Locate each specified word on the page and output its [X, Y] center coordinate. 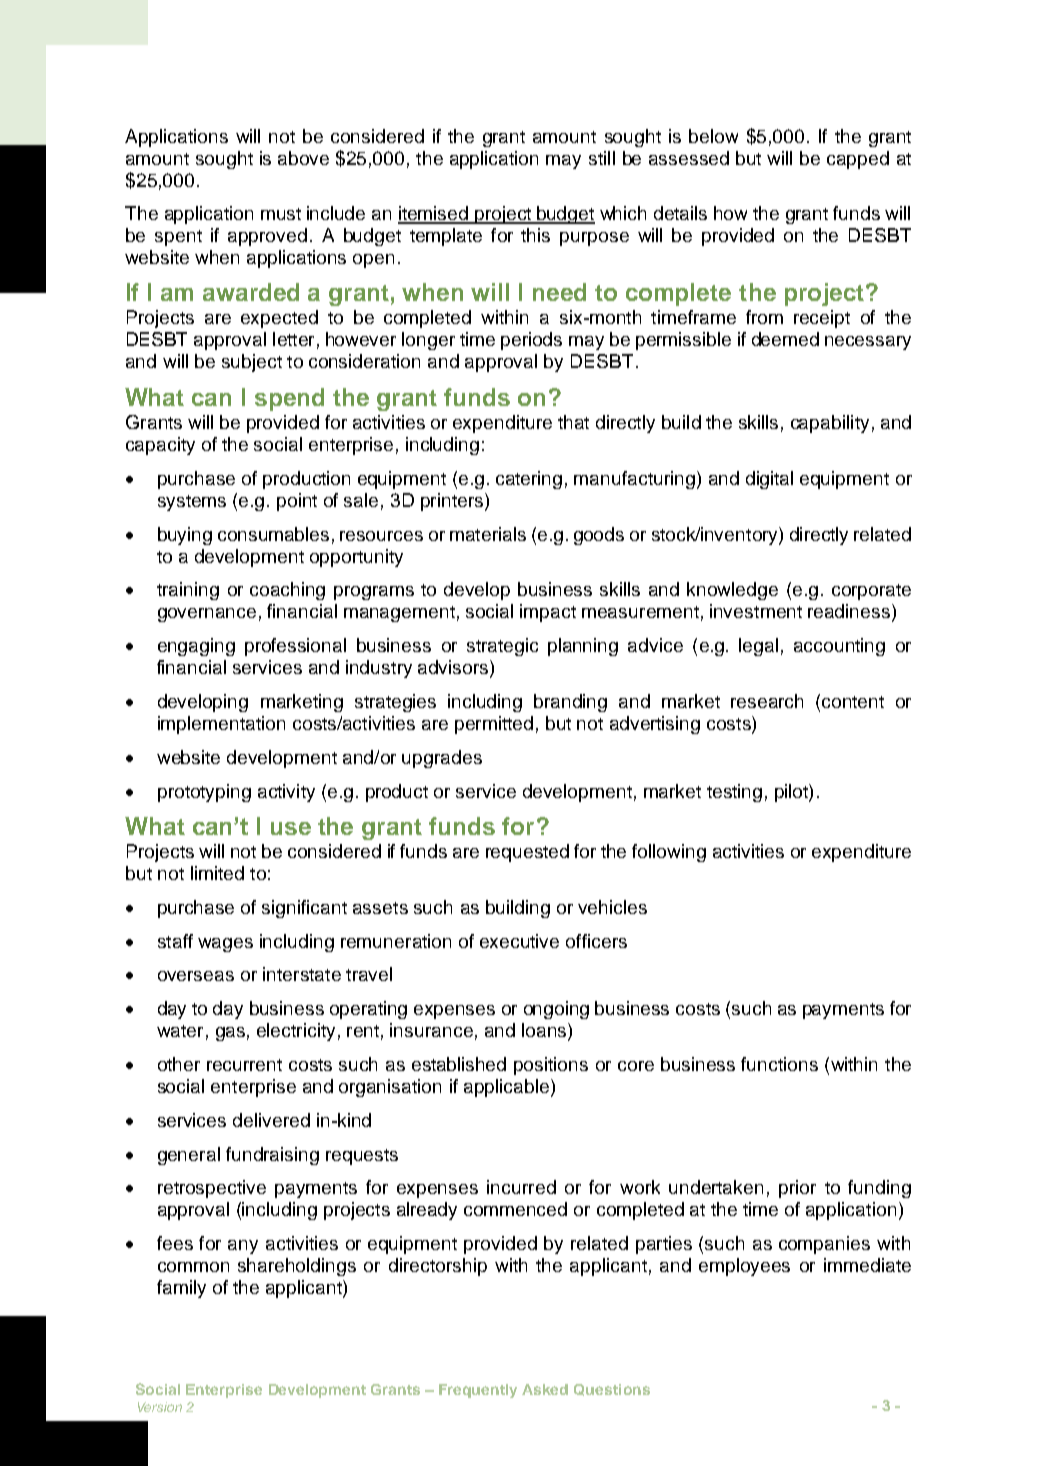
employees [744, 1267]
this [535, 235]
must [281, 214]
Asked [545, 1389]
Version [160, 1407]
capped [858, 160]
